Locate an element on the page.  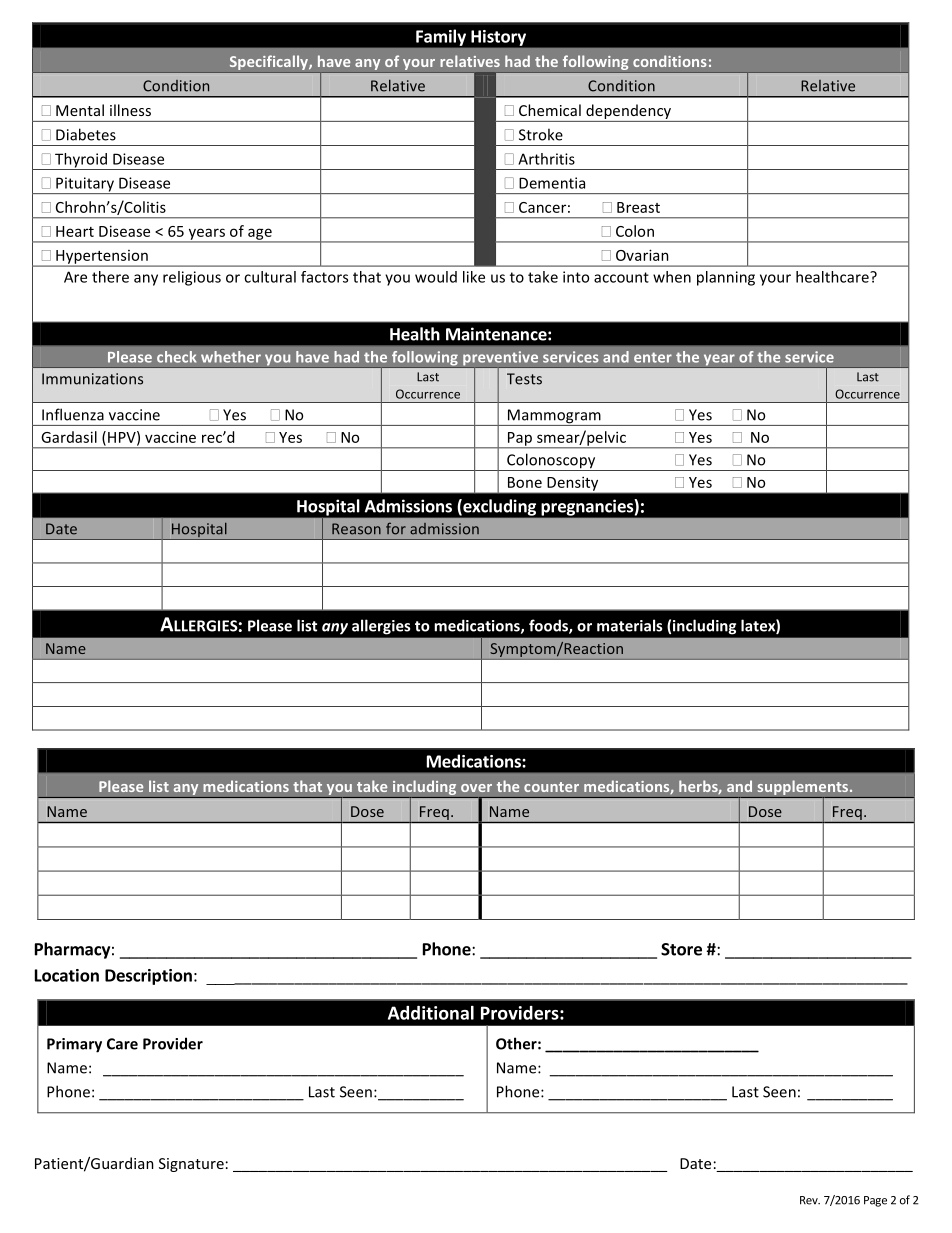
supplements is located at coordinates (803, 789).
